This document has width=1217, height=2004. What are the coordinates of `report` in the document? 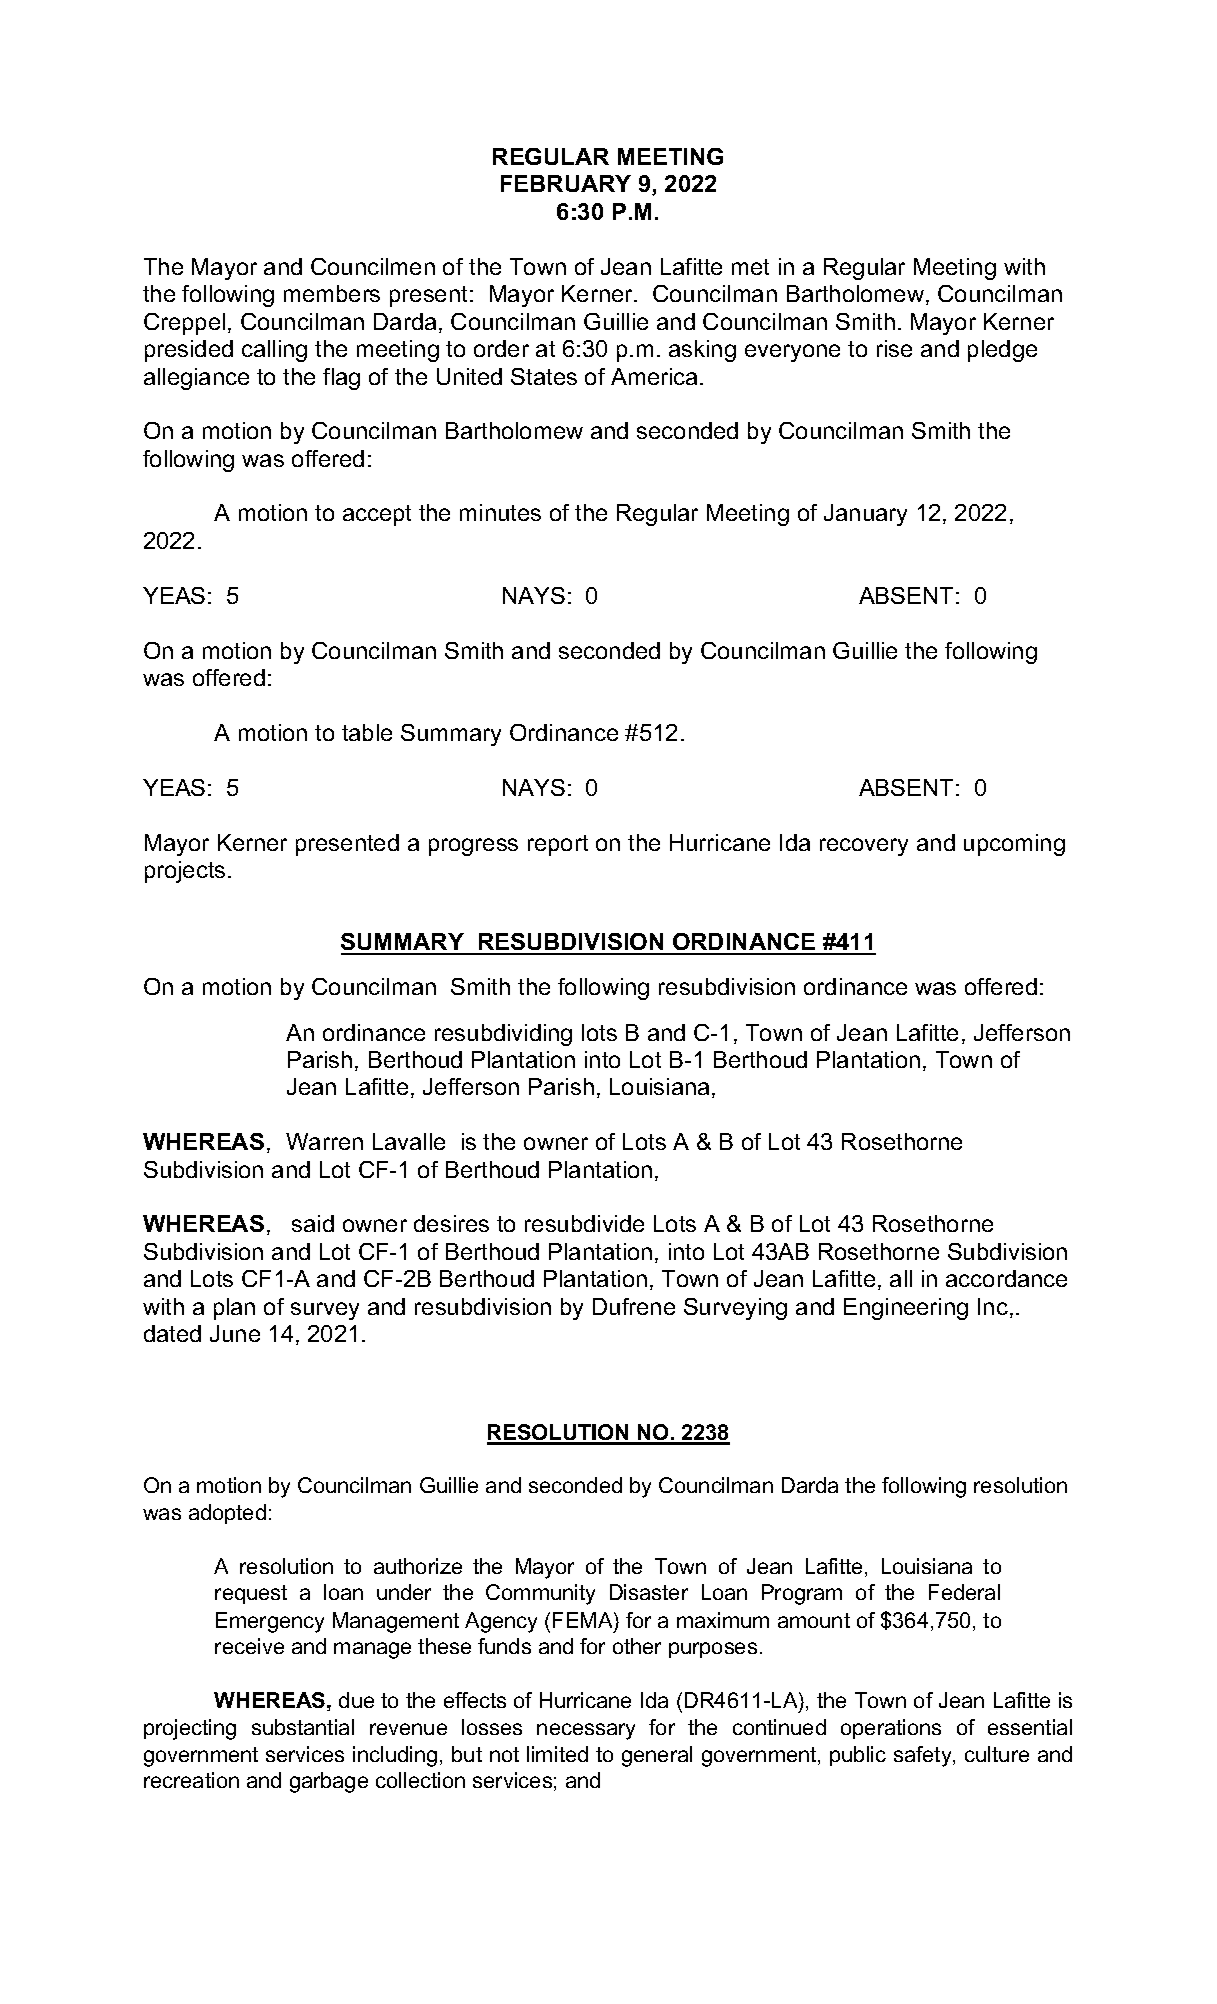 It's located at (558, 845).
